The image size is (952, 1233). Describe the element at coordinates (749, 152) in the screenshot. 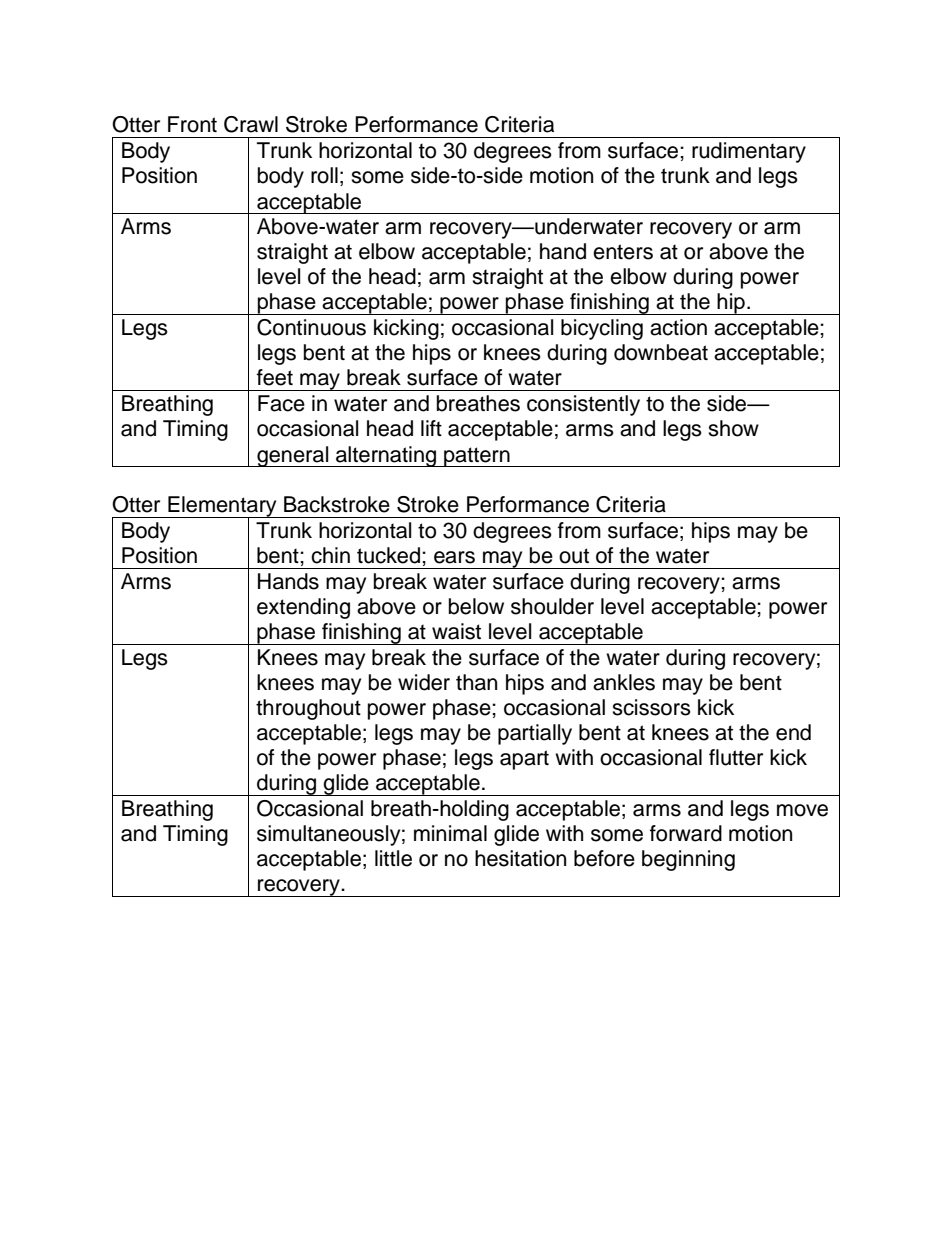

I see `rudimentary` at that location.
